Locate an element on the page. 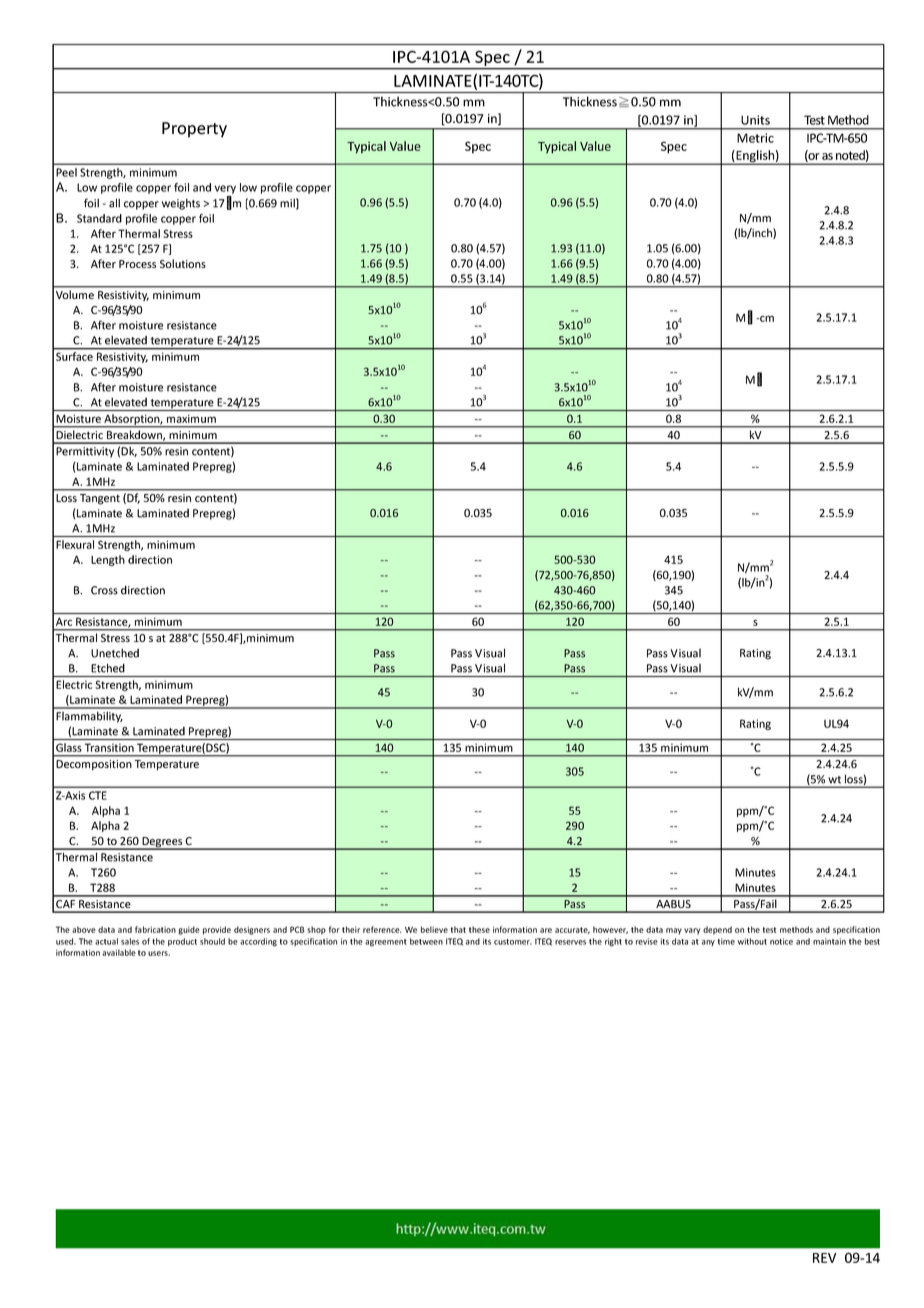 This page has height=1308, width=924. Tangent is located at coordinates (100, 499).
